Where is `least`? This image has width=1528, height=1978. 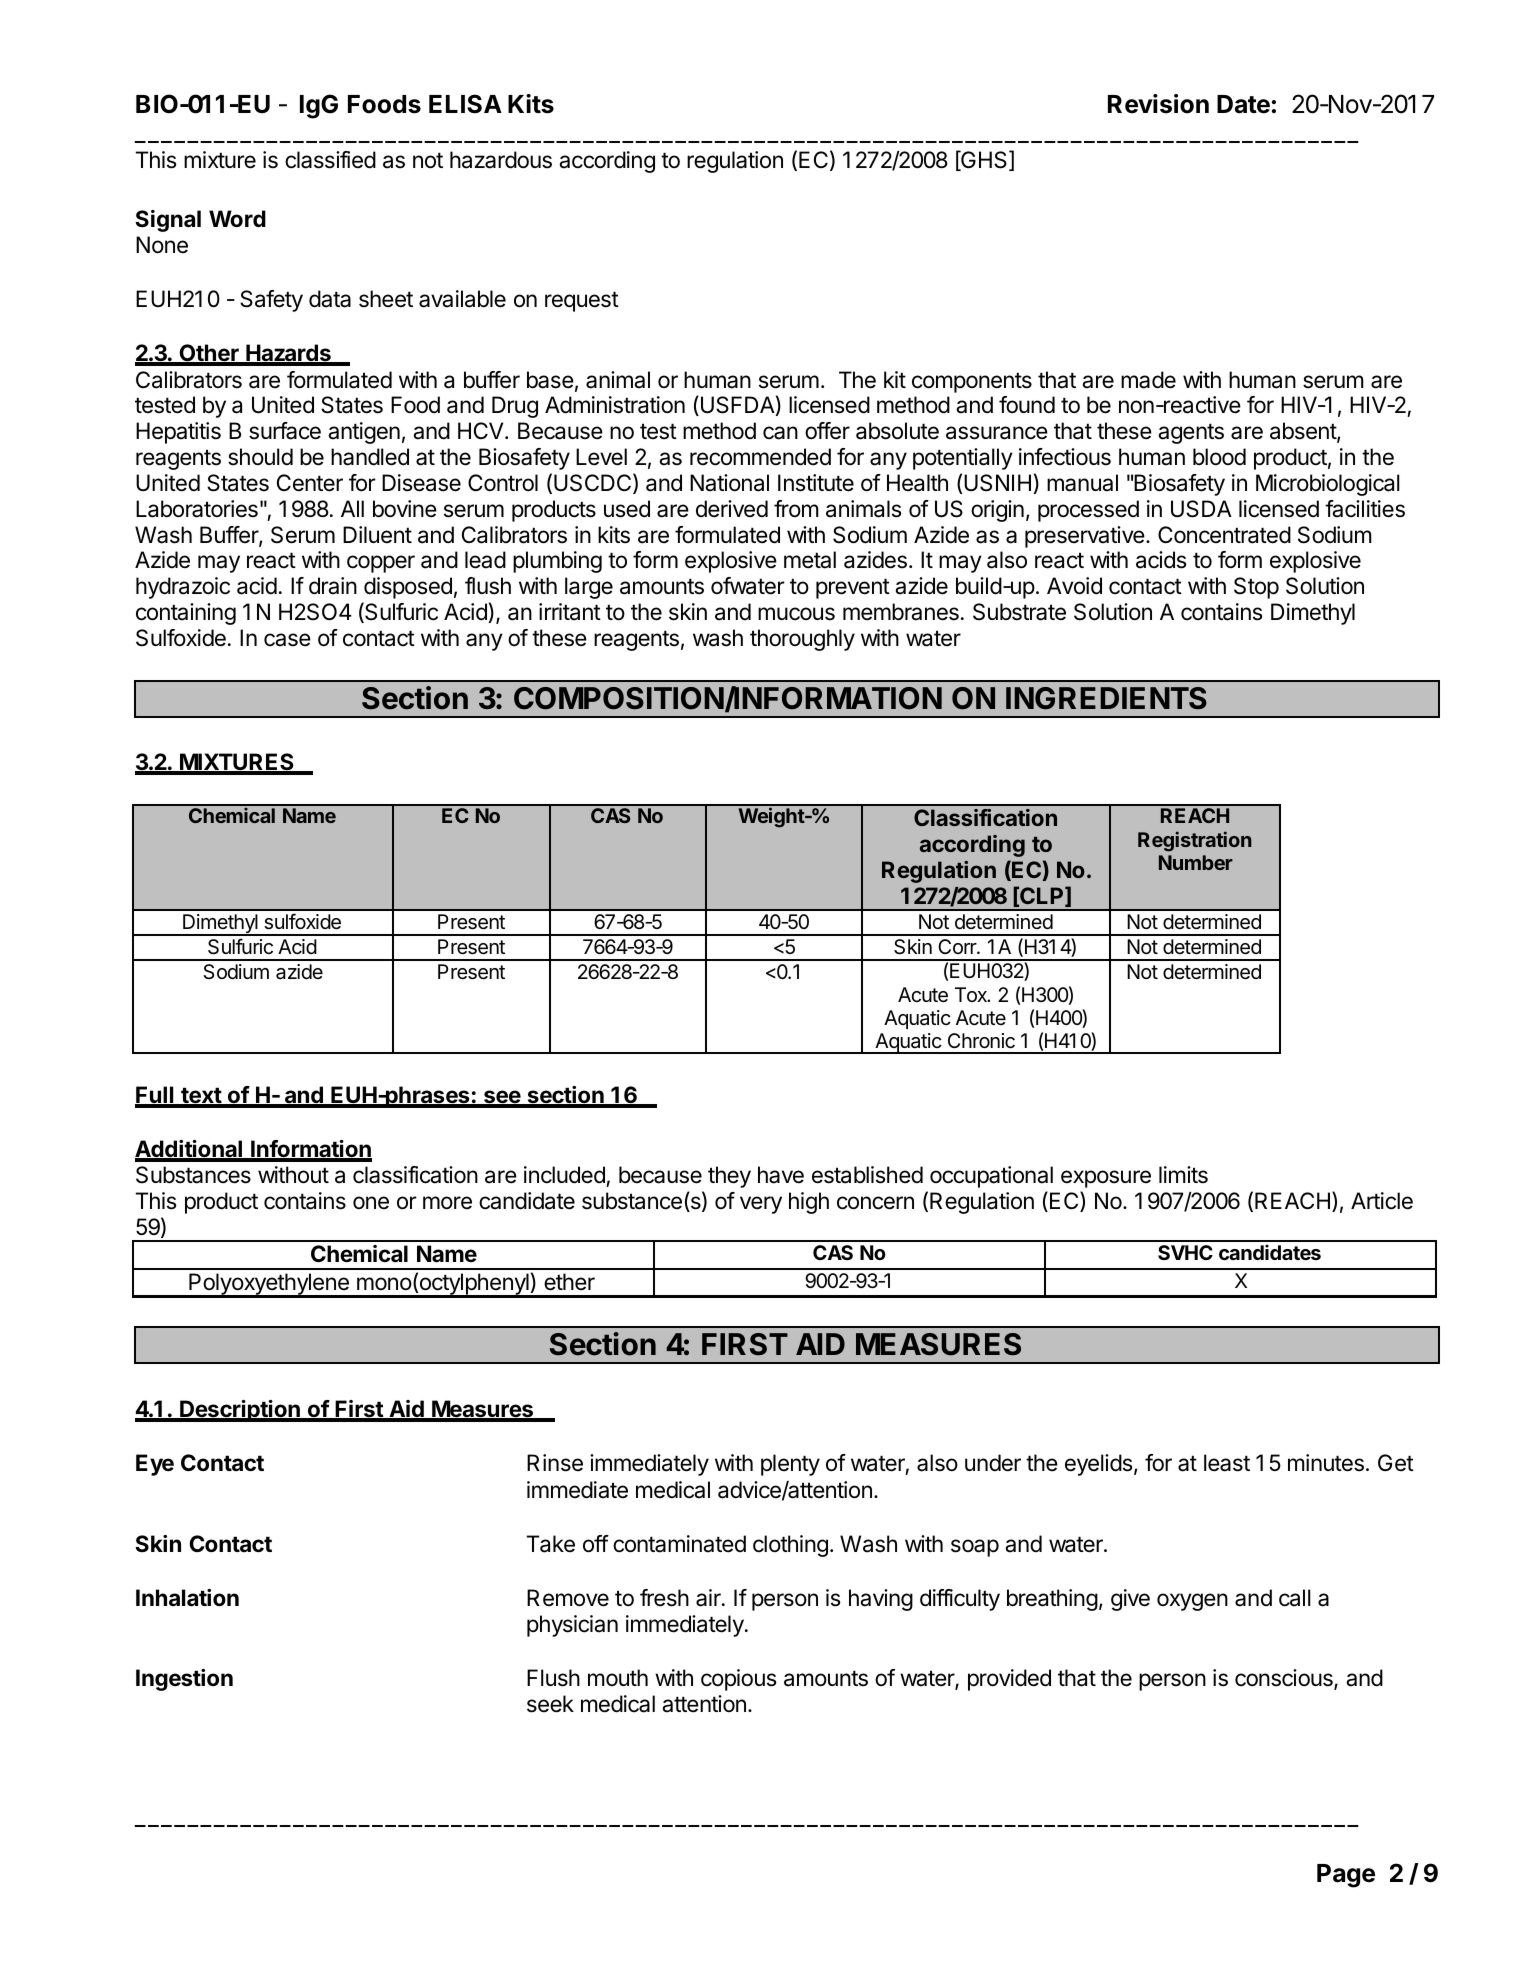 least is located at coordinates (1227, 1463).
